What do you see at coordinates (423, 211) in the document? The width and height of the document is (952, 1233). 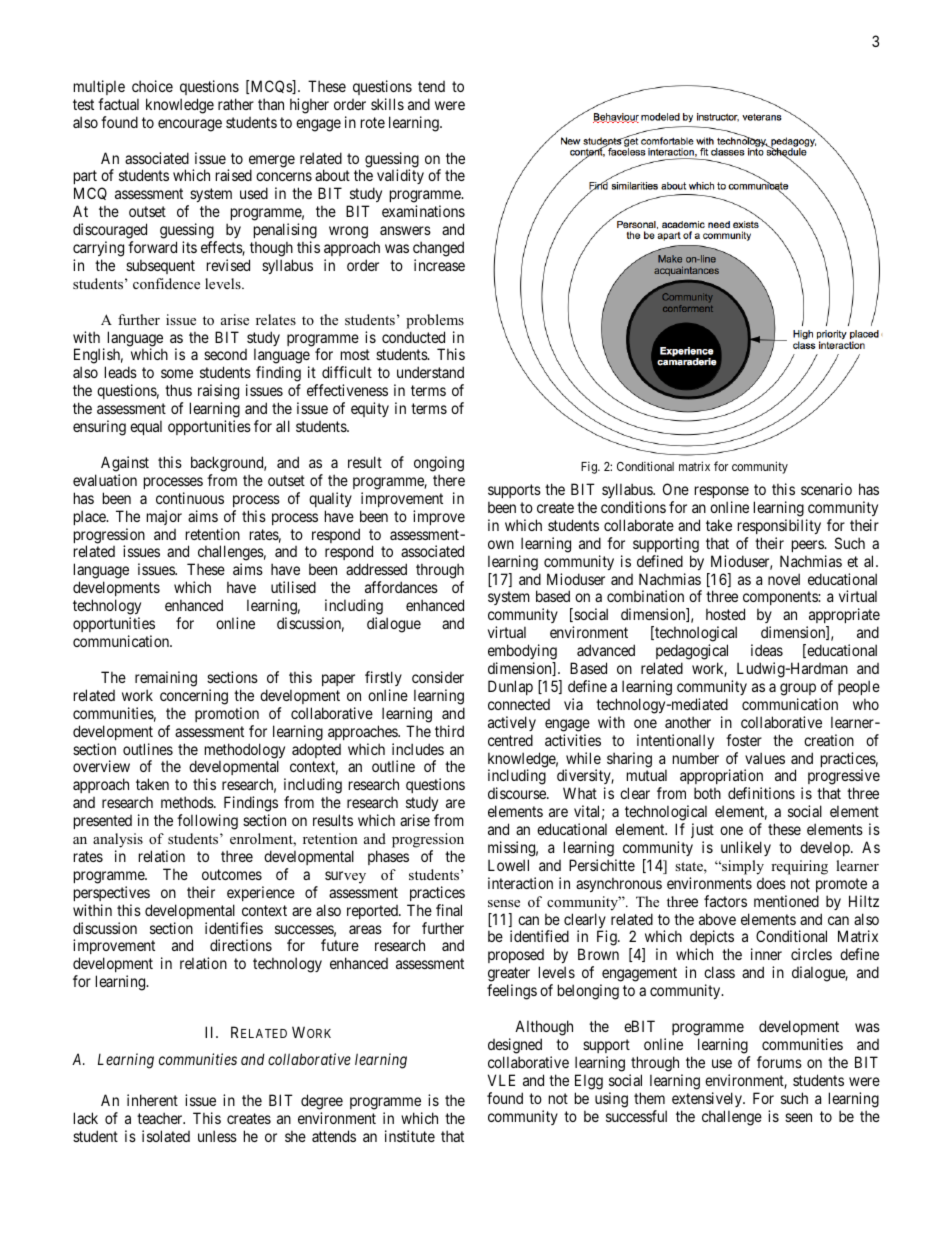 I see `examinations` at bounding box center [423, 211].
